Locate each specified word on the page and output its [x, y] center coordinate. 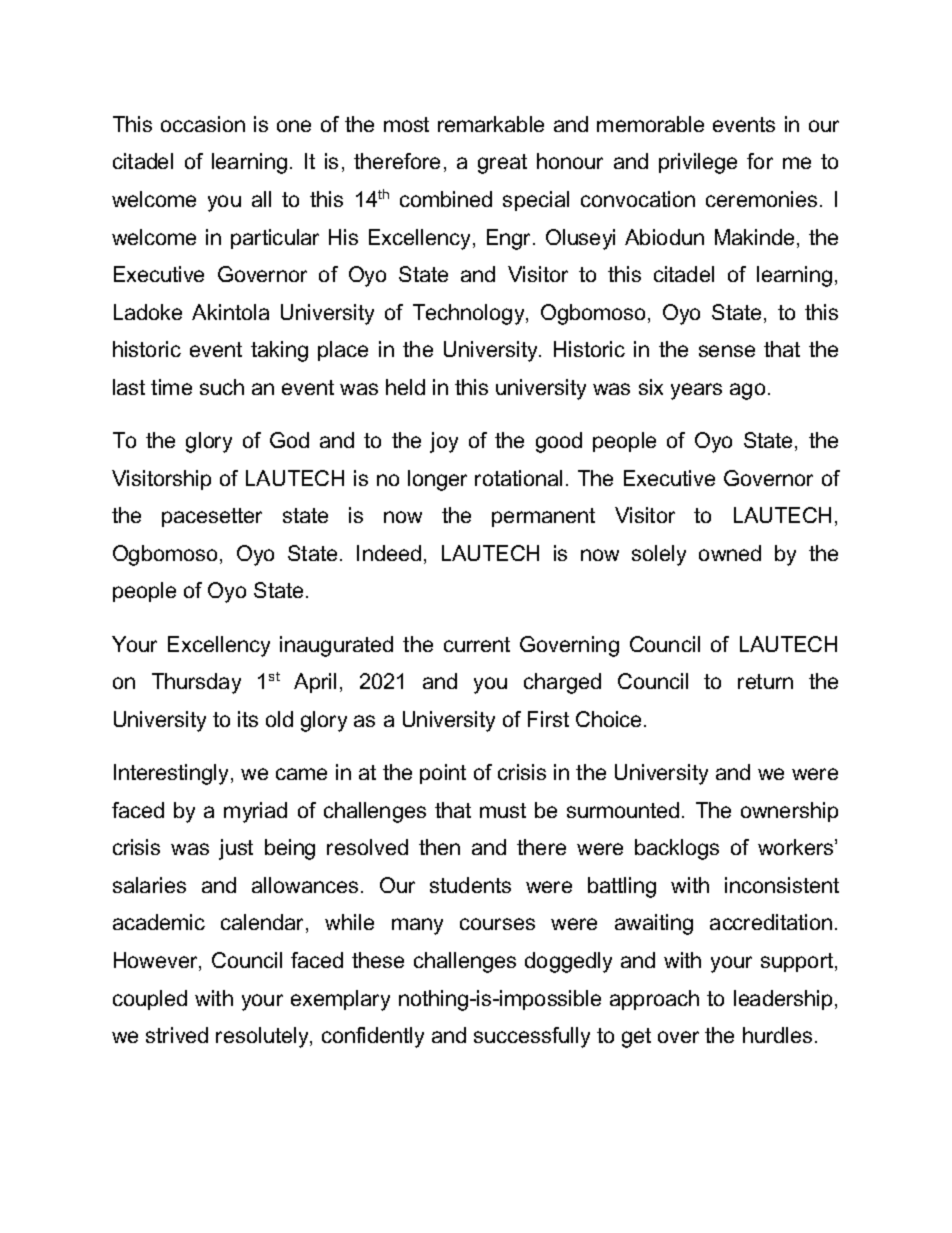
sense [727, 351]
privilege [698, 163]
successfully [532, 1037]
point [443, 774]
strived [177, 1035]
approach [654, 1000]
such [222, 387]
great [502, 164]
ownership [789, 812]
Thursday [196, 683]
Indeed [389, 553]
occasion [203, 124]
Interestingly [173, 774]
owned [730, 553]
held [405, 387]
